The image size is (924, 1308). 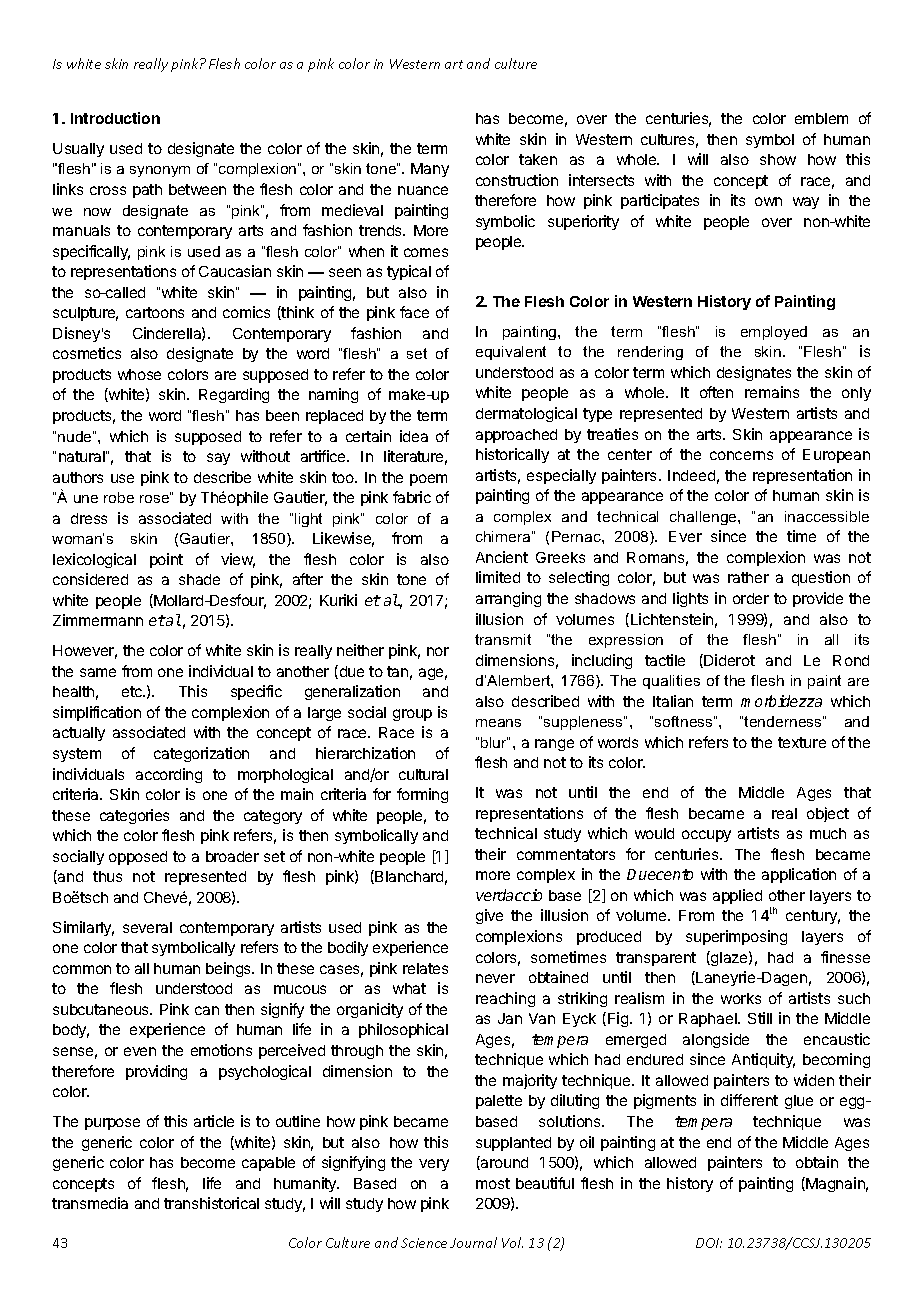 What do you see at coordinates (133, 691) in the page?
I see `etc` at bounding box center [133, 691].
